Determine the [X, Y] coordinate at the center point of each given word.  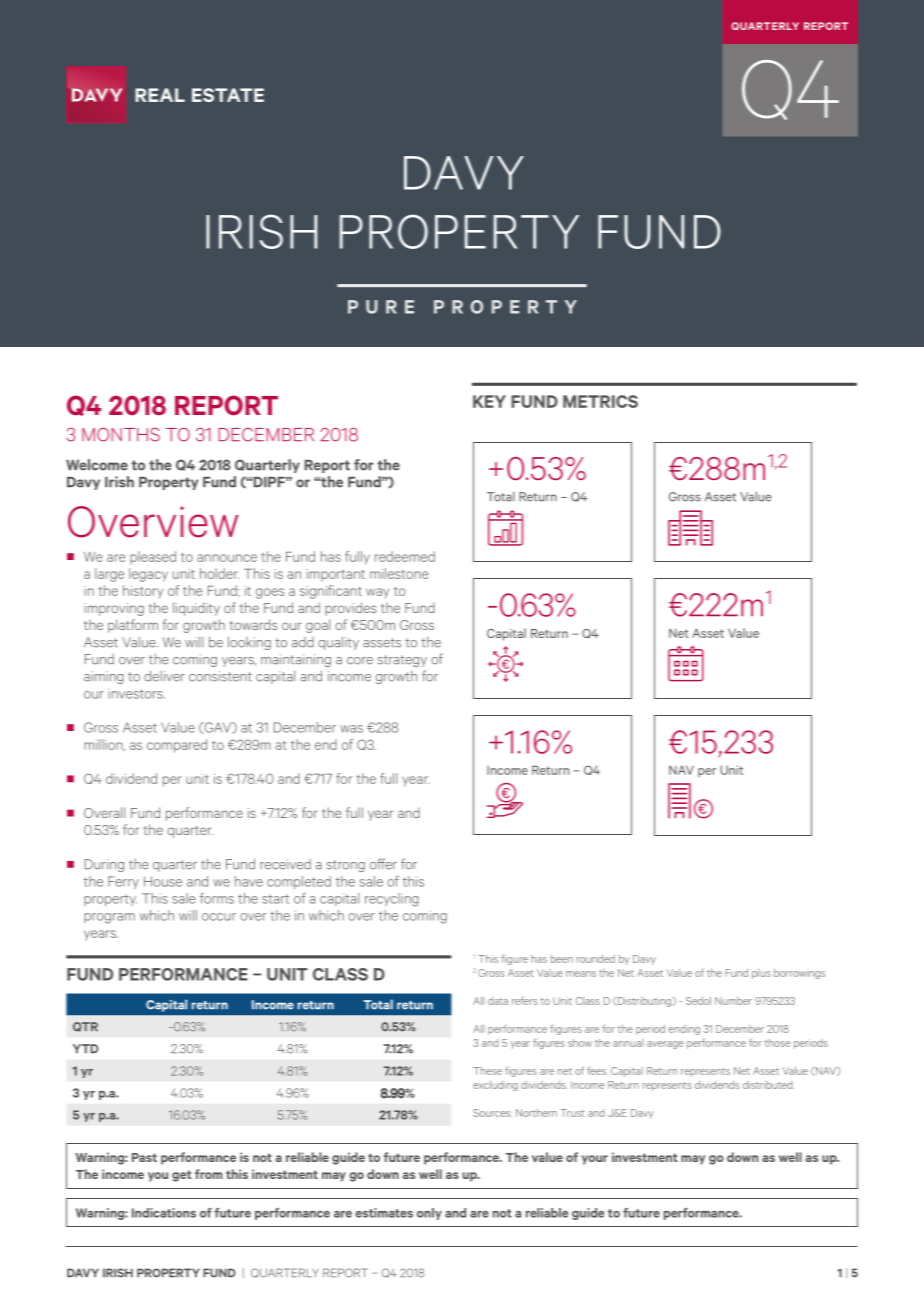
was [351, 729]
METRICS [600, 401]
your [595, 1160]
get [182, 1176]
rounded [596, 959]
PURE [381, 307]
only [429, 1214]
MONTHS [121, 435]
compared [177, 746]
